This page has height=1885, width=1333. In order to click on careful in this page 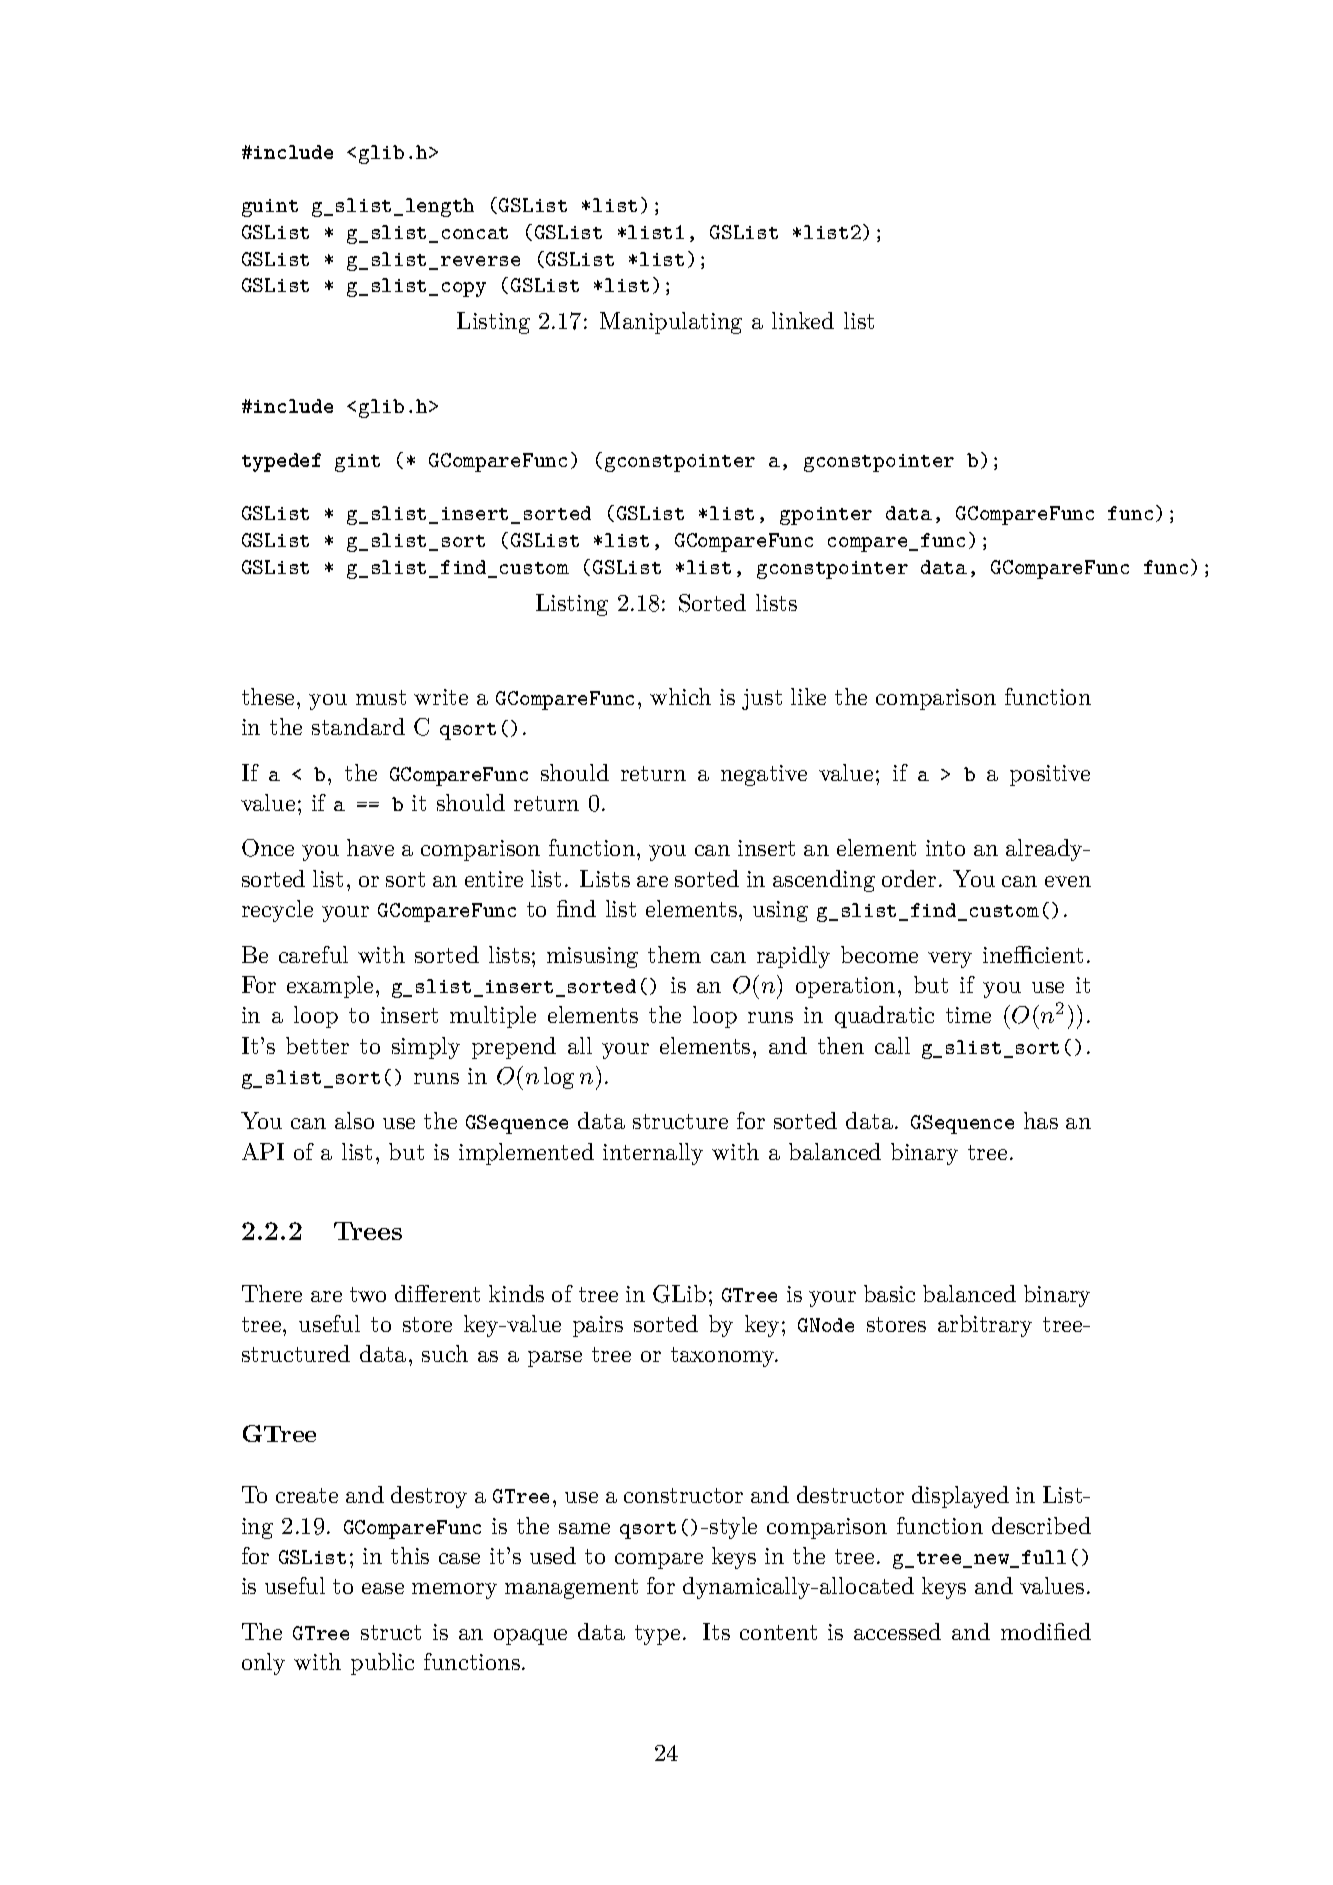, I will do `click(313, 954)`.
